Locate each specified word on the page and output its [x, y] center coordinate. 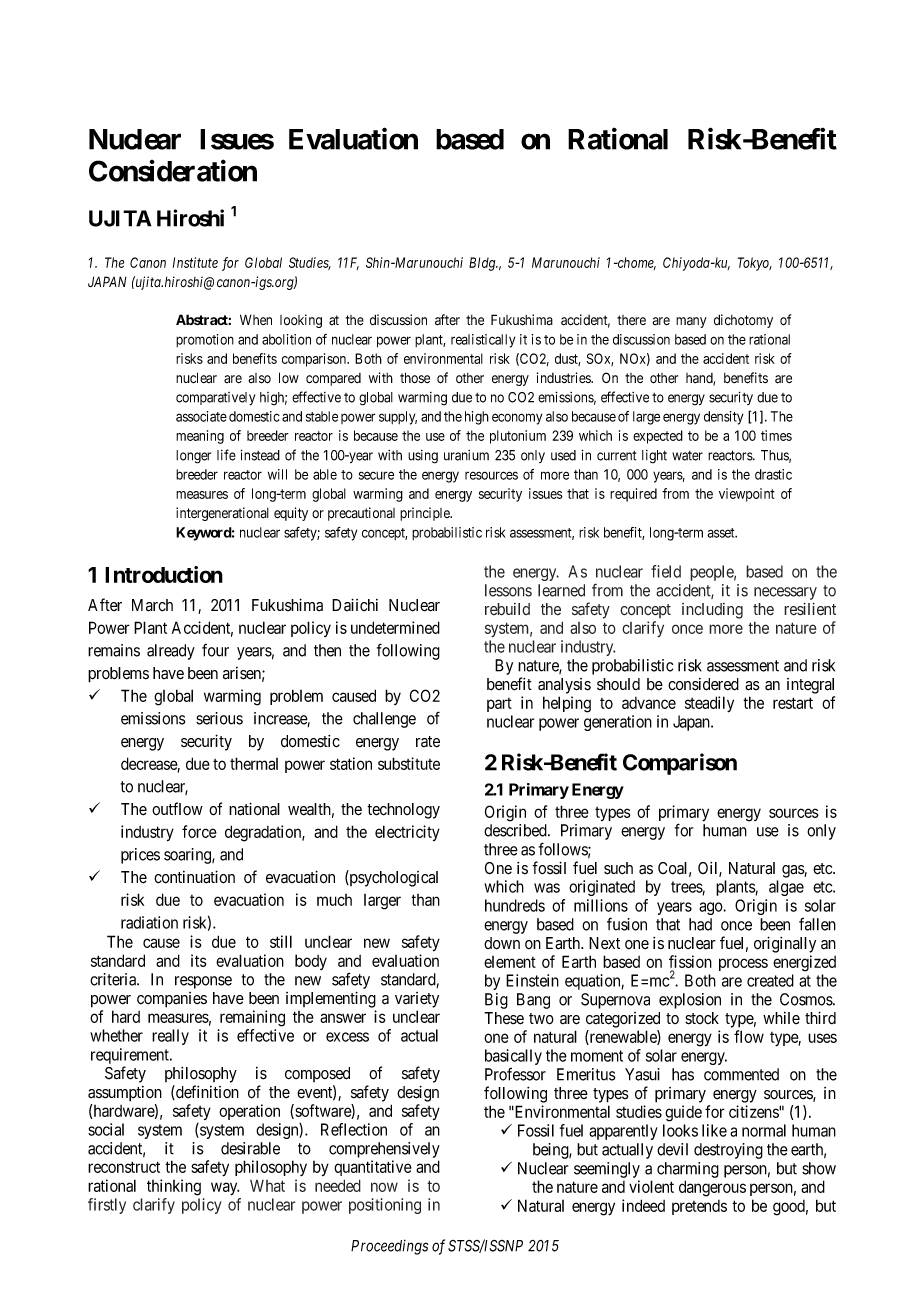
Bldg [483, 264]
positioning [385, 1206]
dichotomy [743, 321]
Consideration [173, 171]
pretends [699, 1207]
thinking [174, 1187]
